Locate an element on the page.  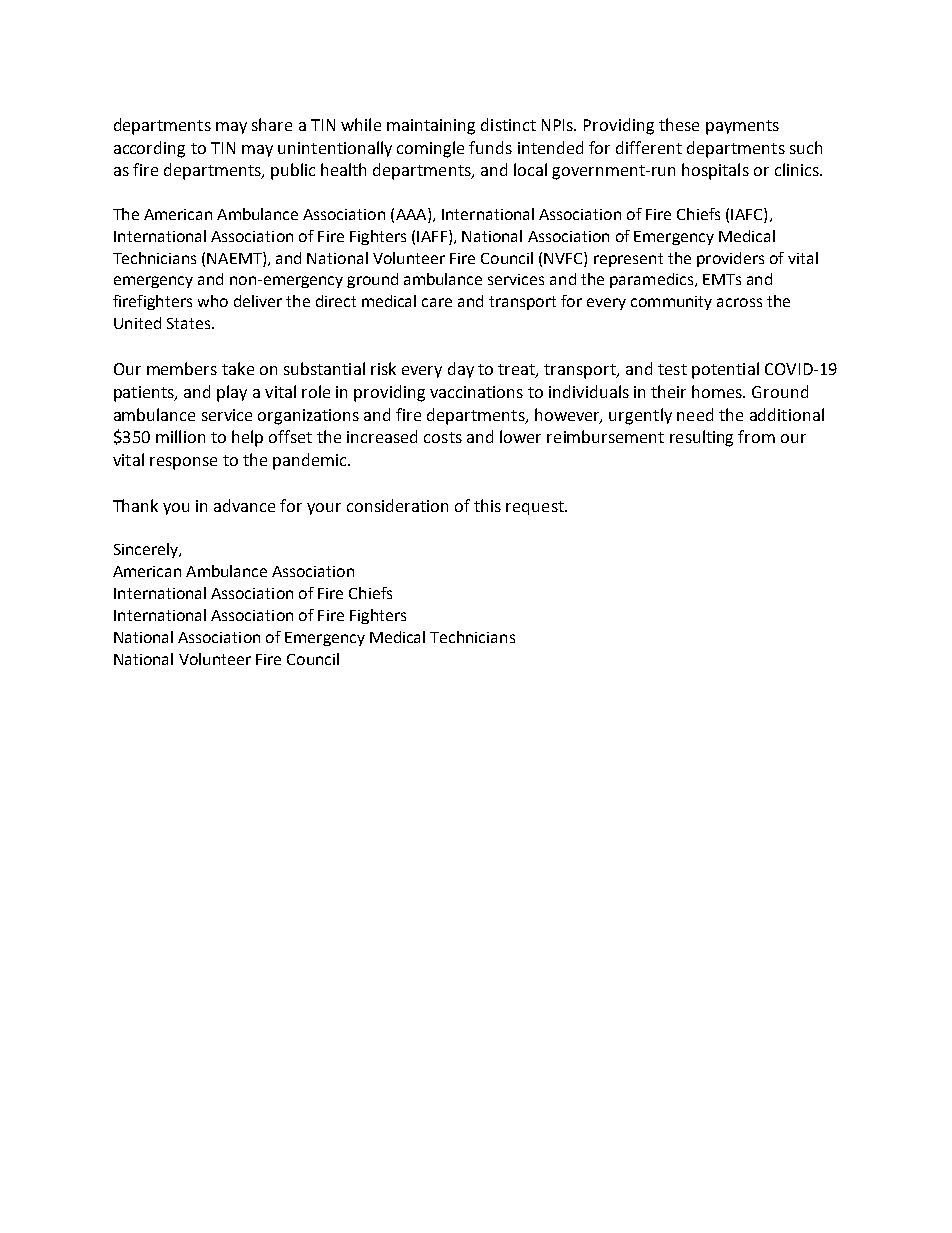
care is located at coordinates (437, 302).
